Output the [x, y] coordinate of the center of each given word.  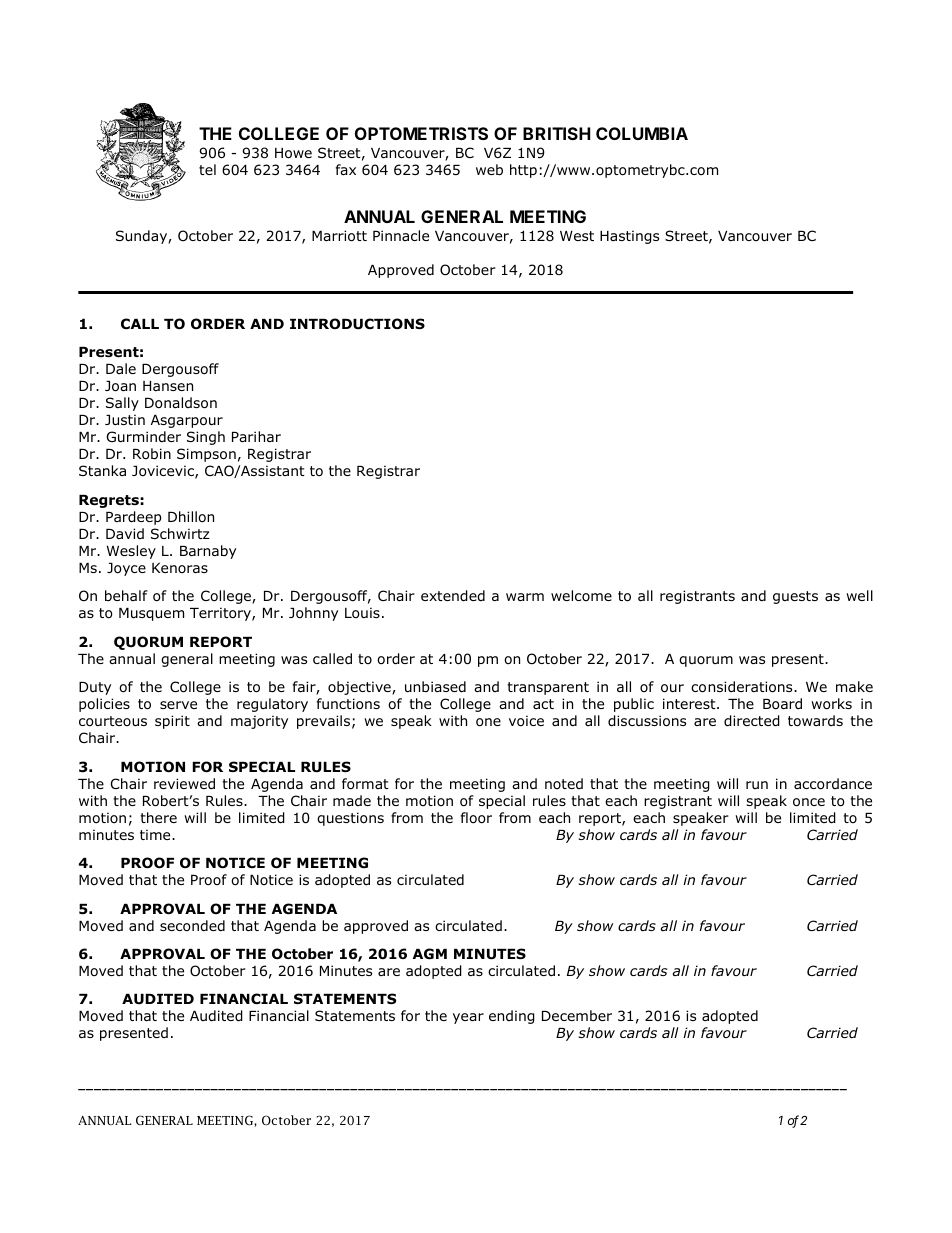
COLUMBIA [642, 133]
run [757, 785]
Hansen [168, 386]
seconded [192, 926]
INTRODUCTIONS [357, 324]
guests [795, 597]
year [468, 1018]
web [489, 169]
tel [207, 169]
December [577, 1015]
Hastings [629, 237]
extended [453, 596]
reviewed [184, 783]
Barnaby [208, 552]
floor [476, 818]
